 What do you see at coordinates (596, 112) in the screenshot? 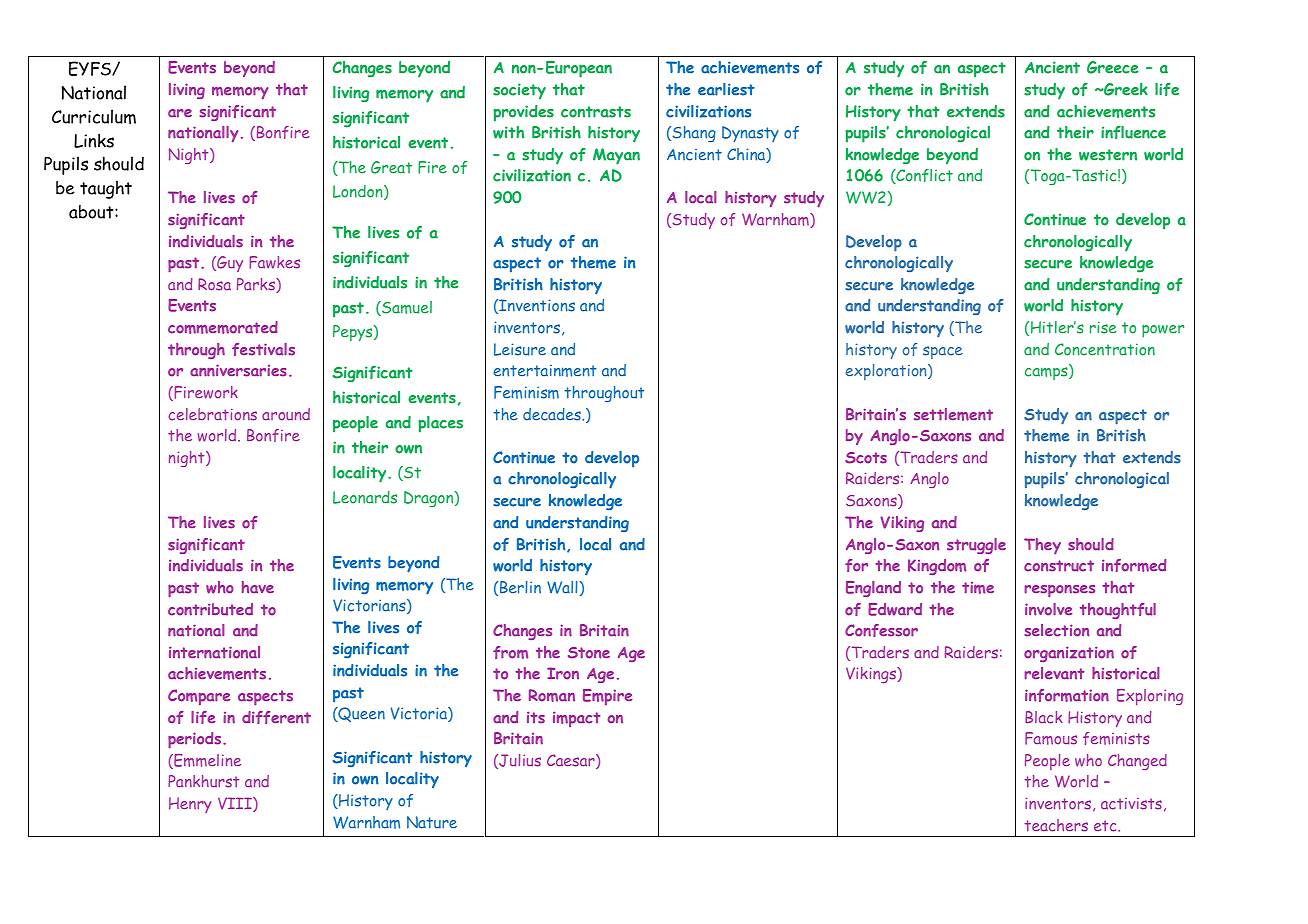
I see `contrasts` at bounding box center [596, 112].
